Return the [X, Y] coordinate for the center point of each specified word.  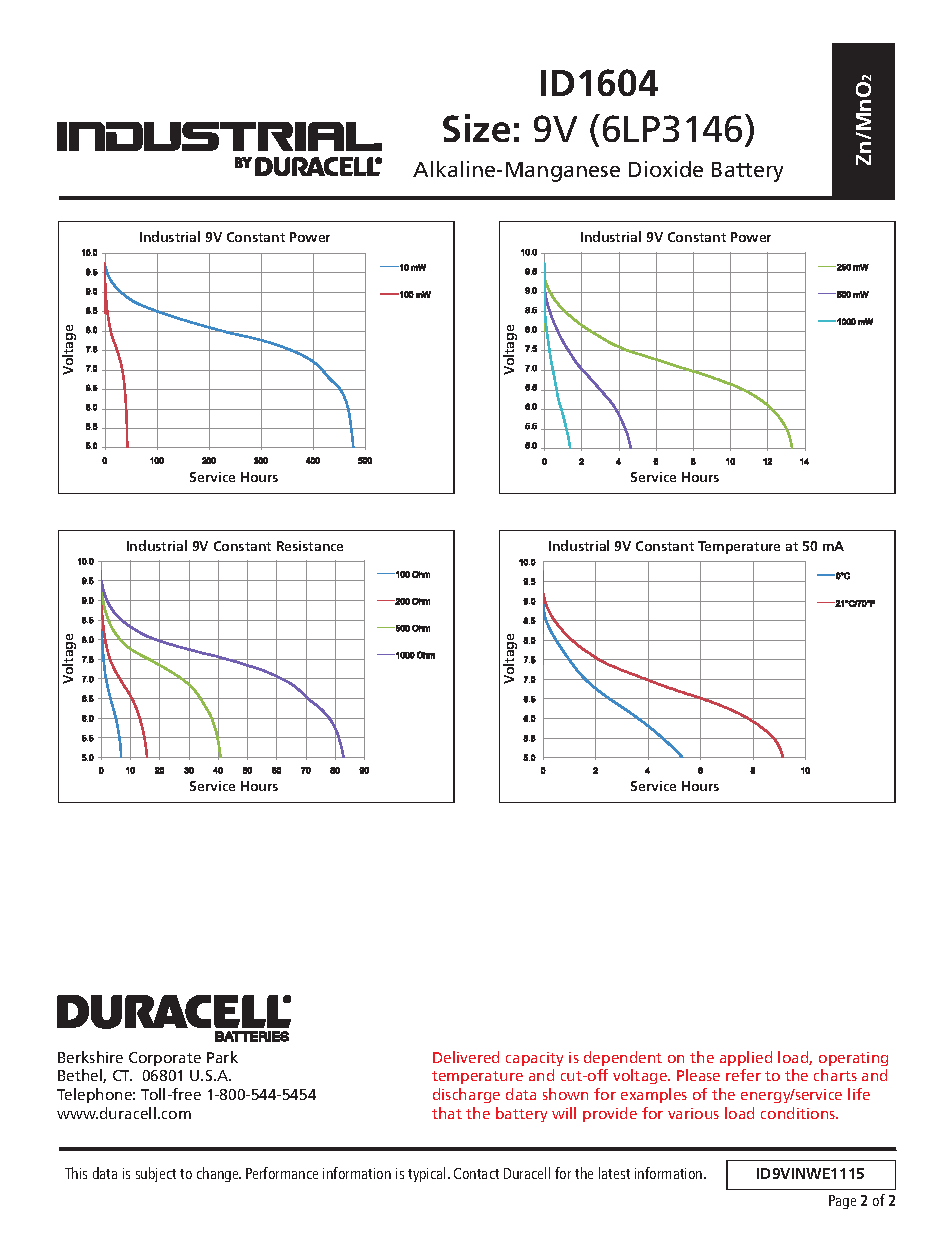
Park [222, 1057]
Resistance [310, 546]
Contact [476, 1173]
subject [156, 1174]
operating [853, 1059]
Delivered [466, 1057]
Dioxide [666, 169]
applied [746, 1058]
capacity [534, 1059]
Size [476, 128]
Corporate [165, 1059]
